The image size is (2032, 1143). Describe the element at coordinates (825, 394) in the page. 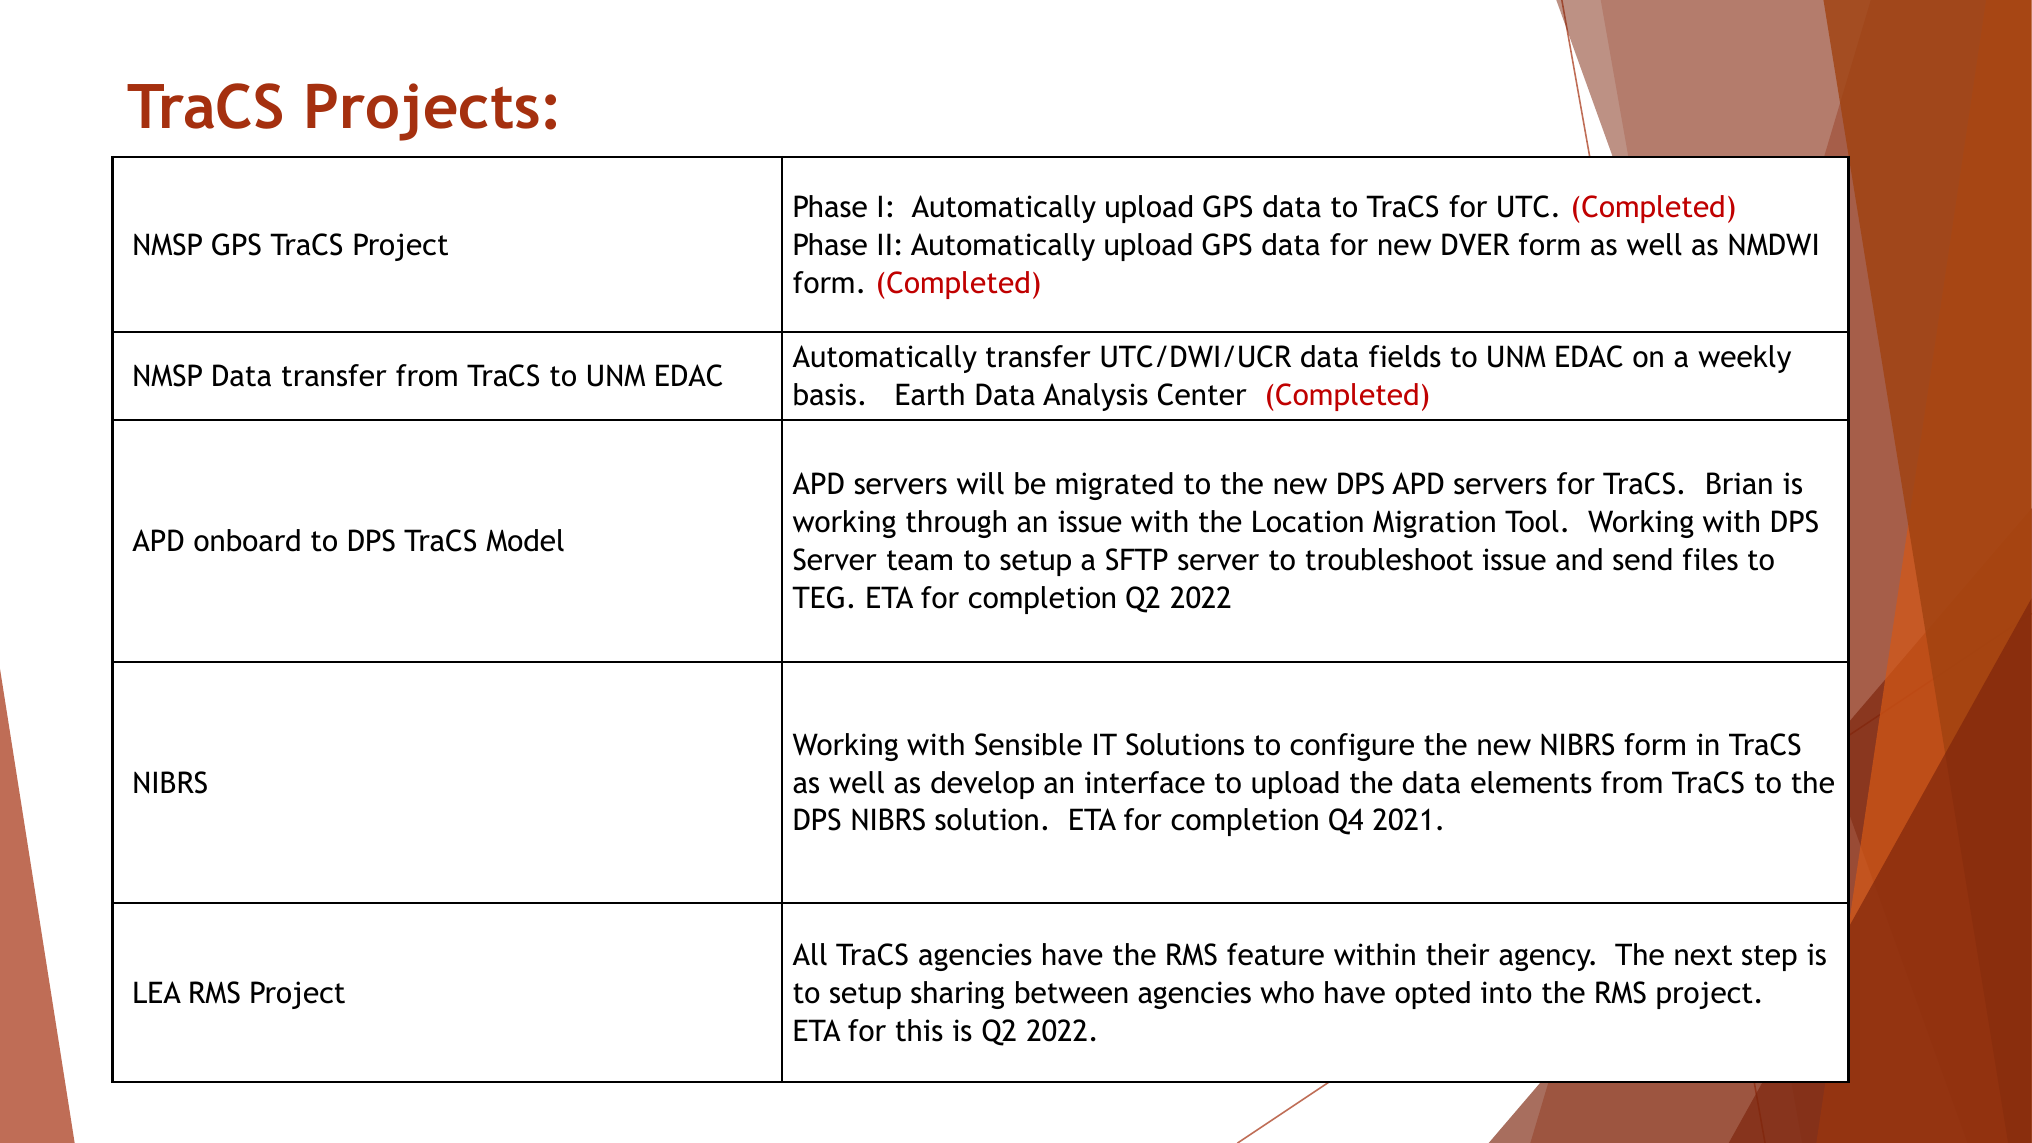

I see `basis` at that location.
